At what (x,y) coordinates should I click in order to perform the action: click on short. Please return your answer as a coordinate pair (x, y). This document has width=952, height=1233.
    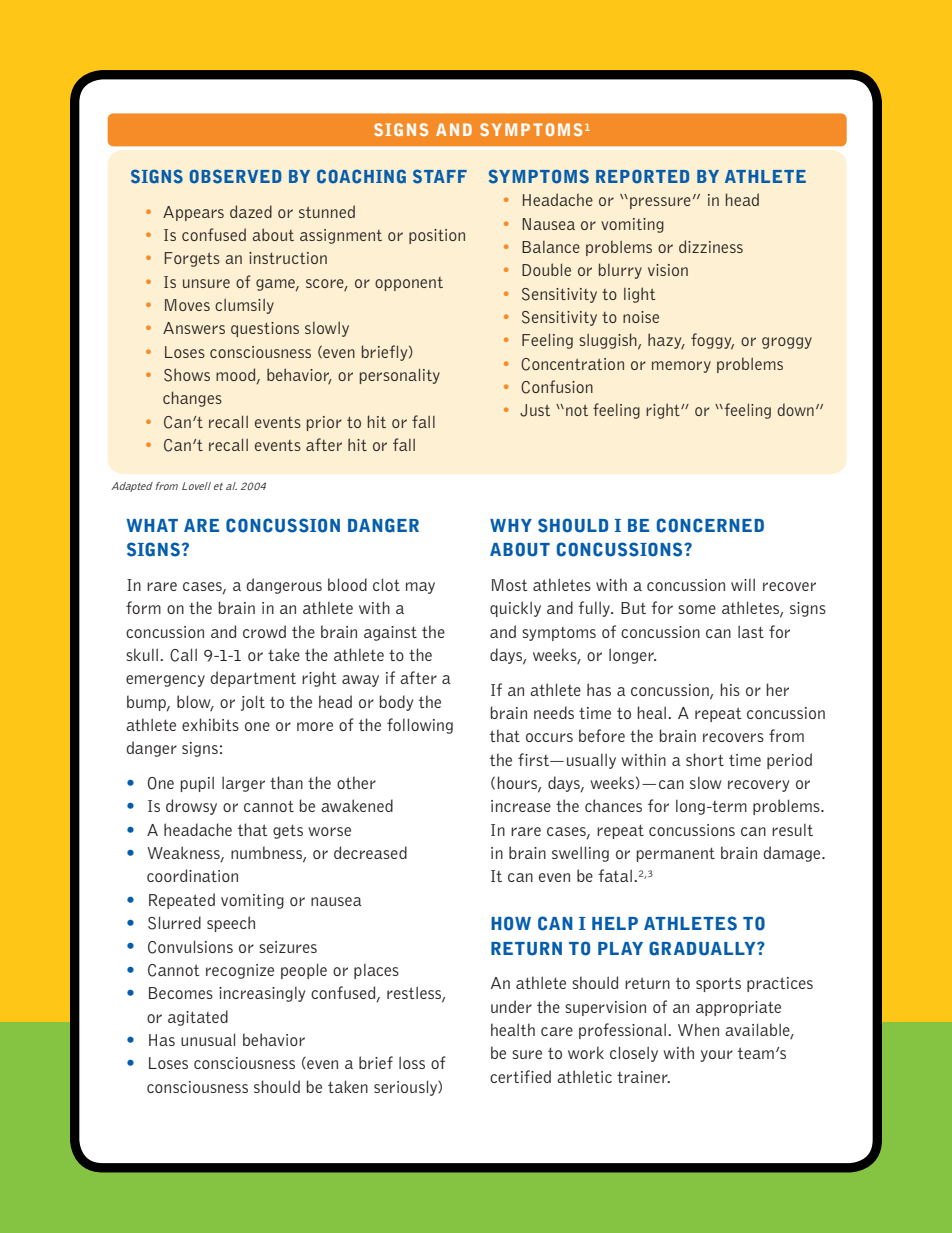
    Looking at the image, I should click on (705, 759).
